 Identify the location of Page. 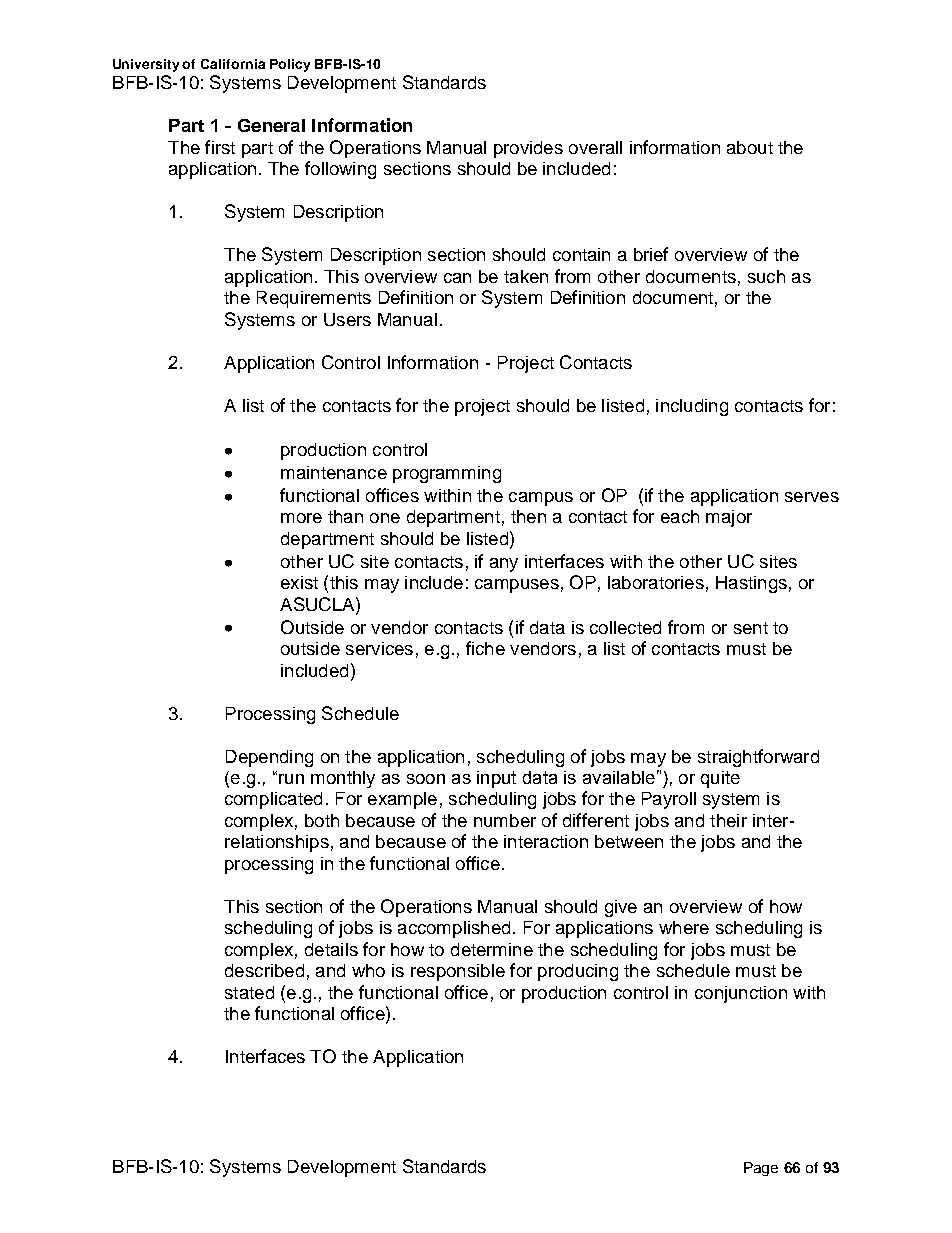
(761, 1169).
